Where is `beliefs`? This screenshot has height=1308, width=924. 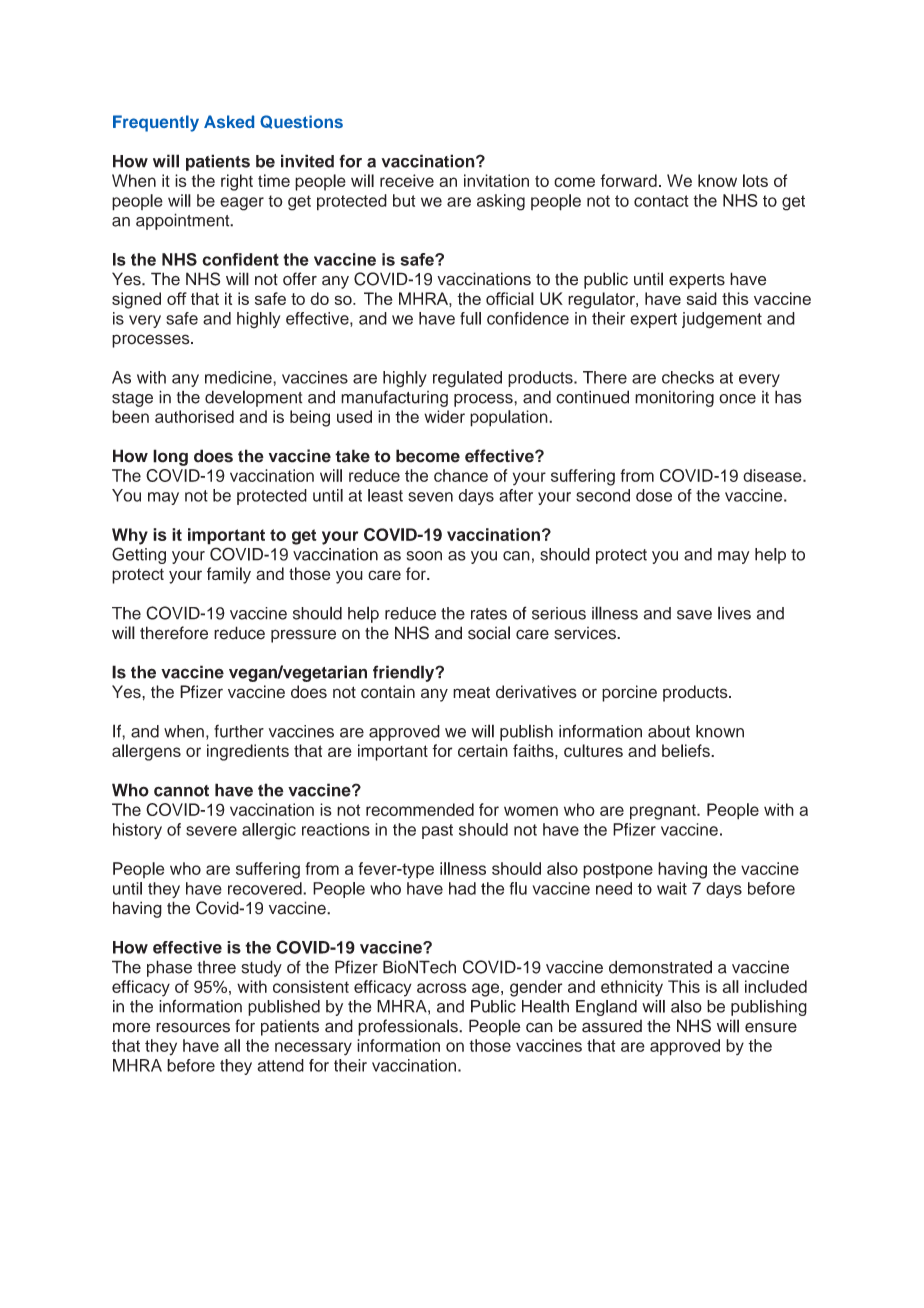 beliefs is located at coordinates (687, 750).
